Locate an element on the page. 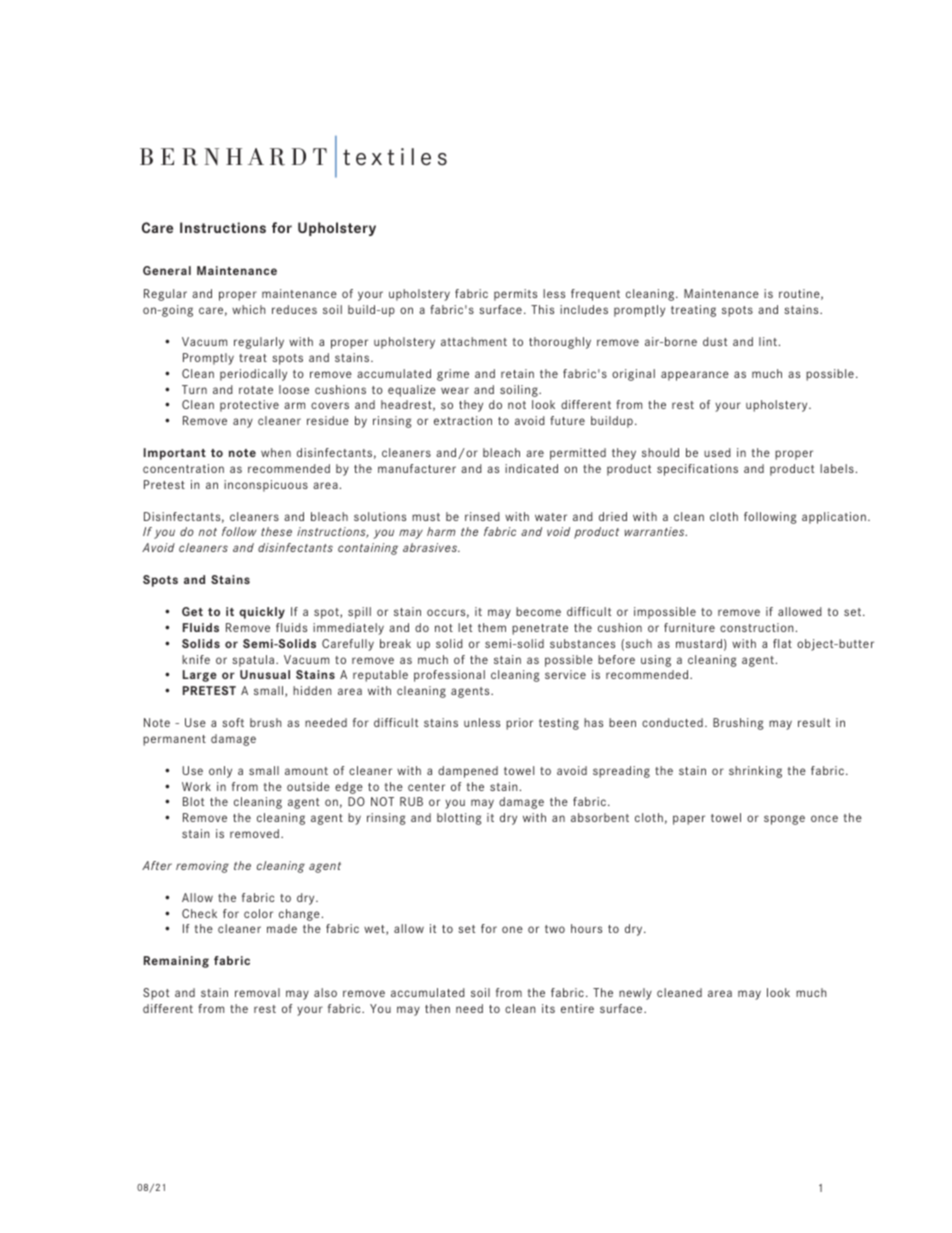 The width and height of the document is (952, 1233). which is located at coordinates (248, 309).
